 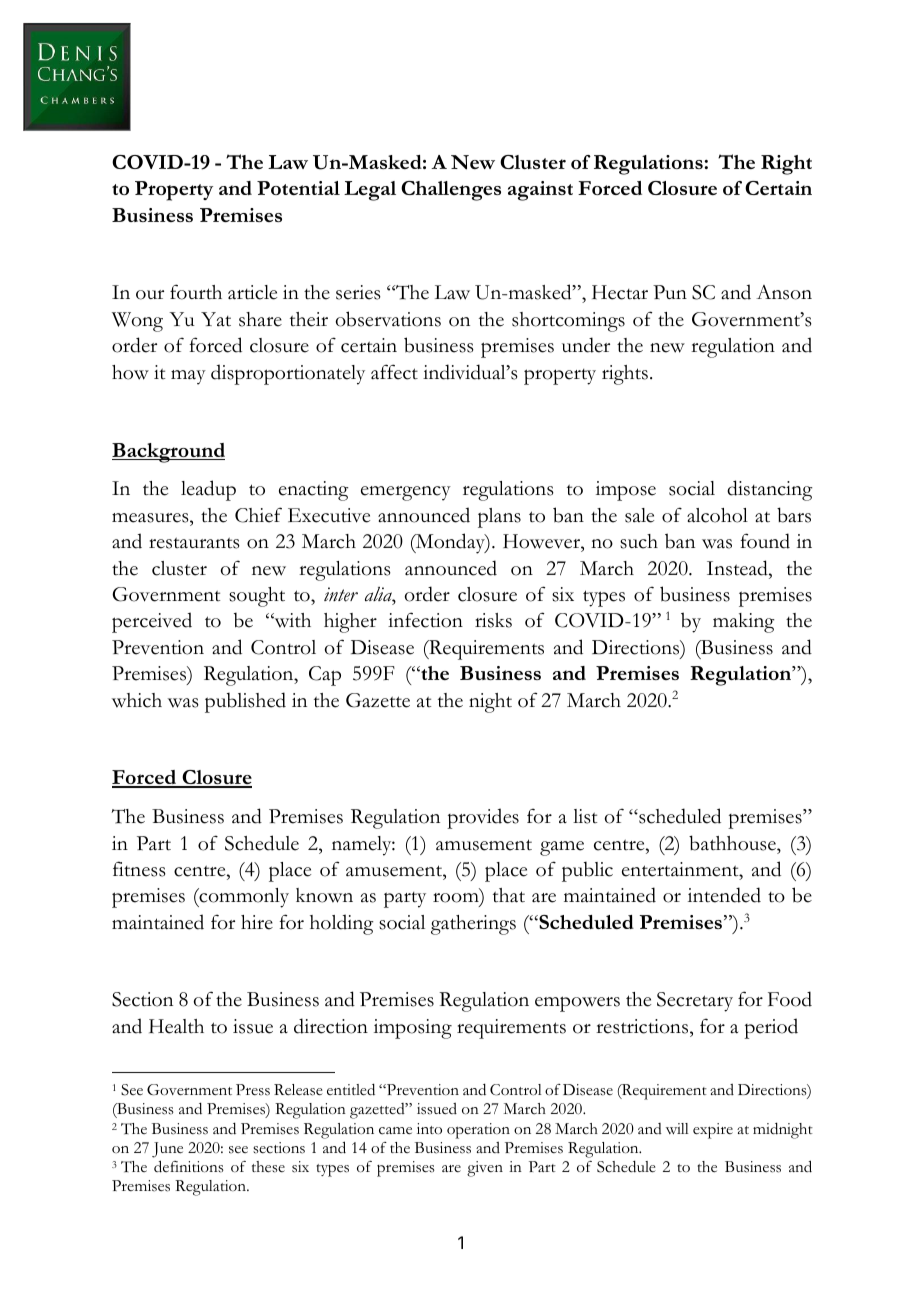 I want to click on Pun, so click(x=670, y=292).
